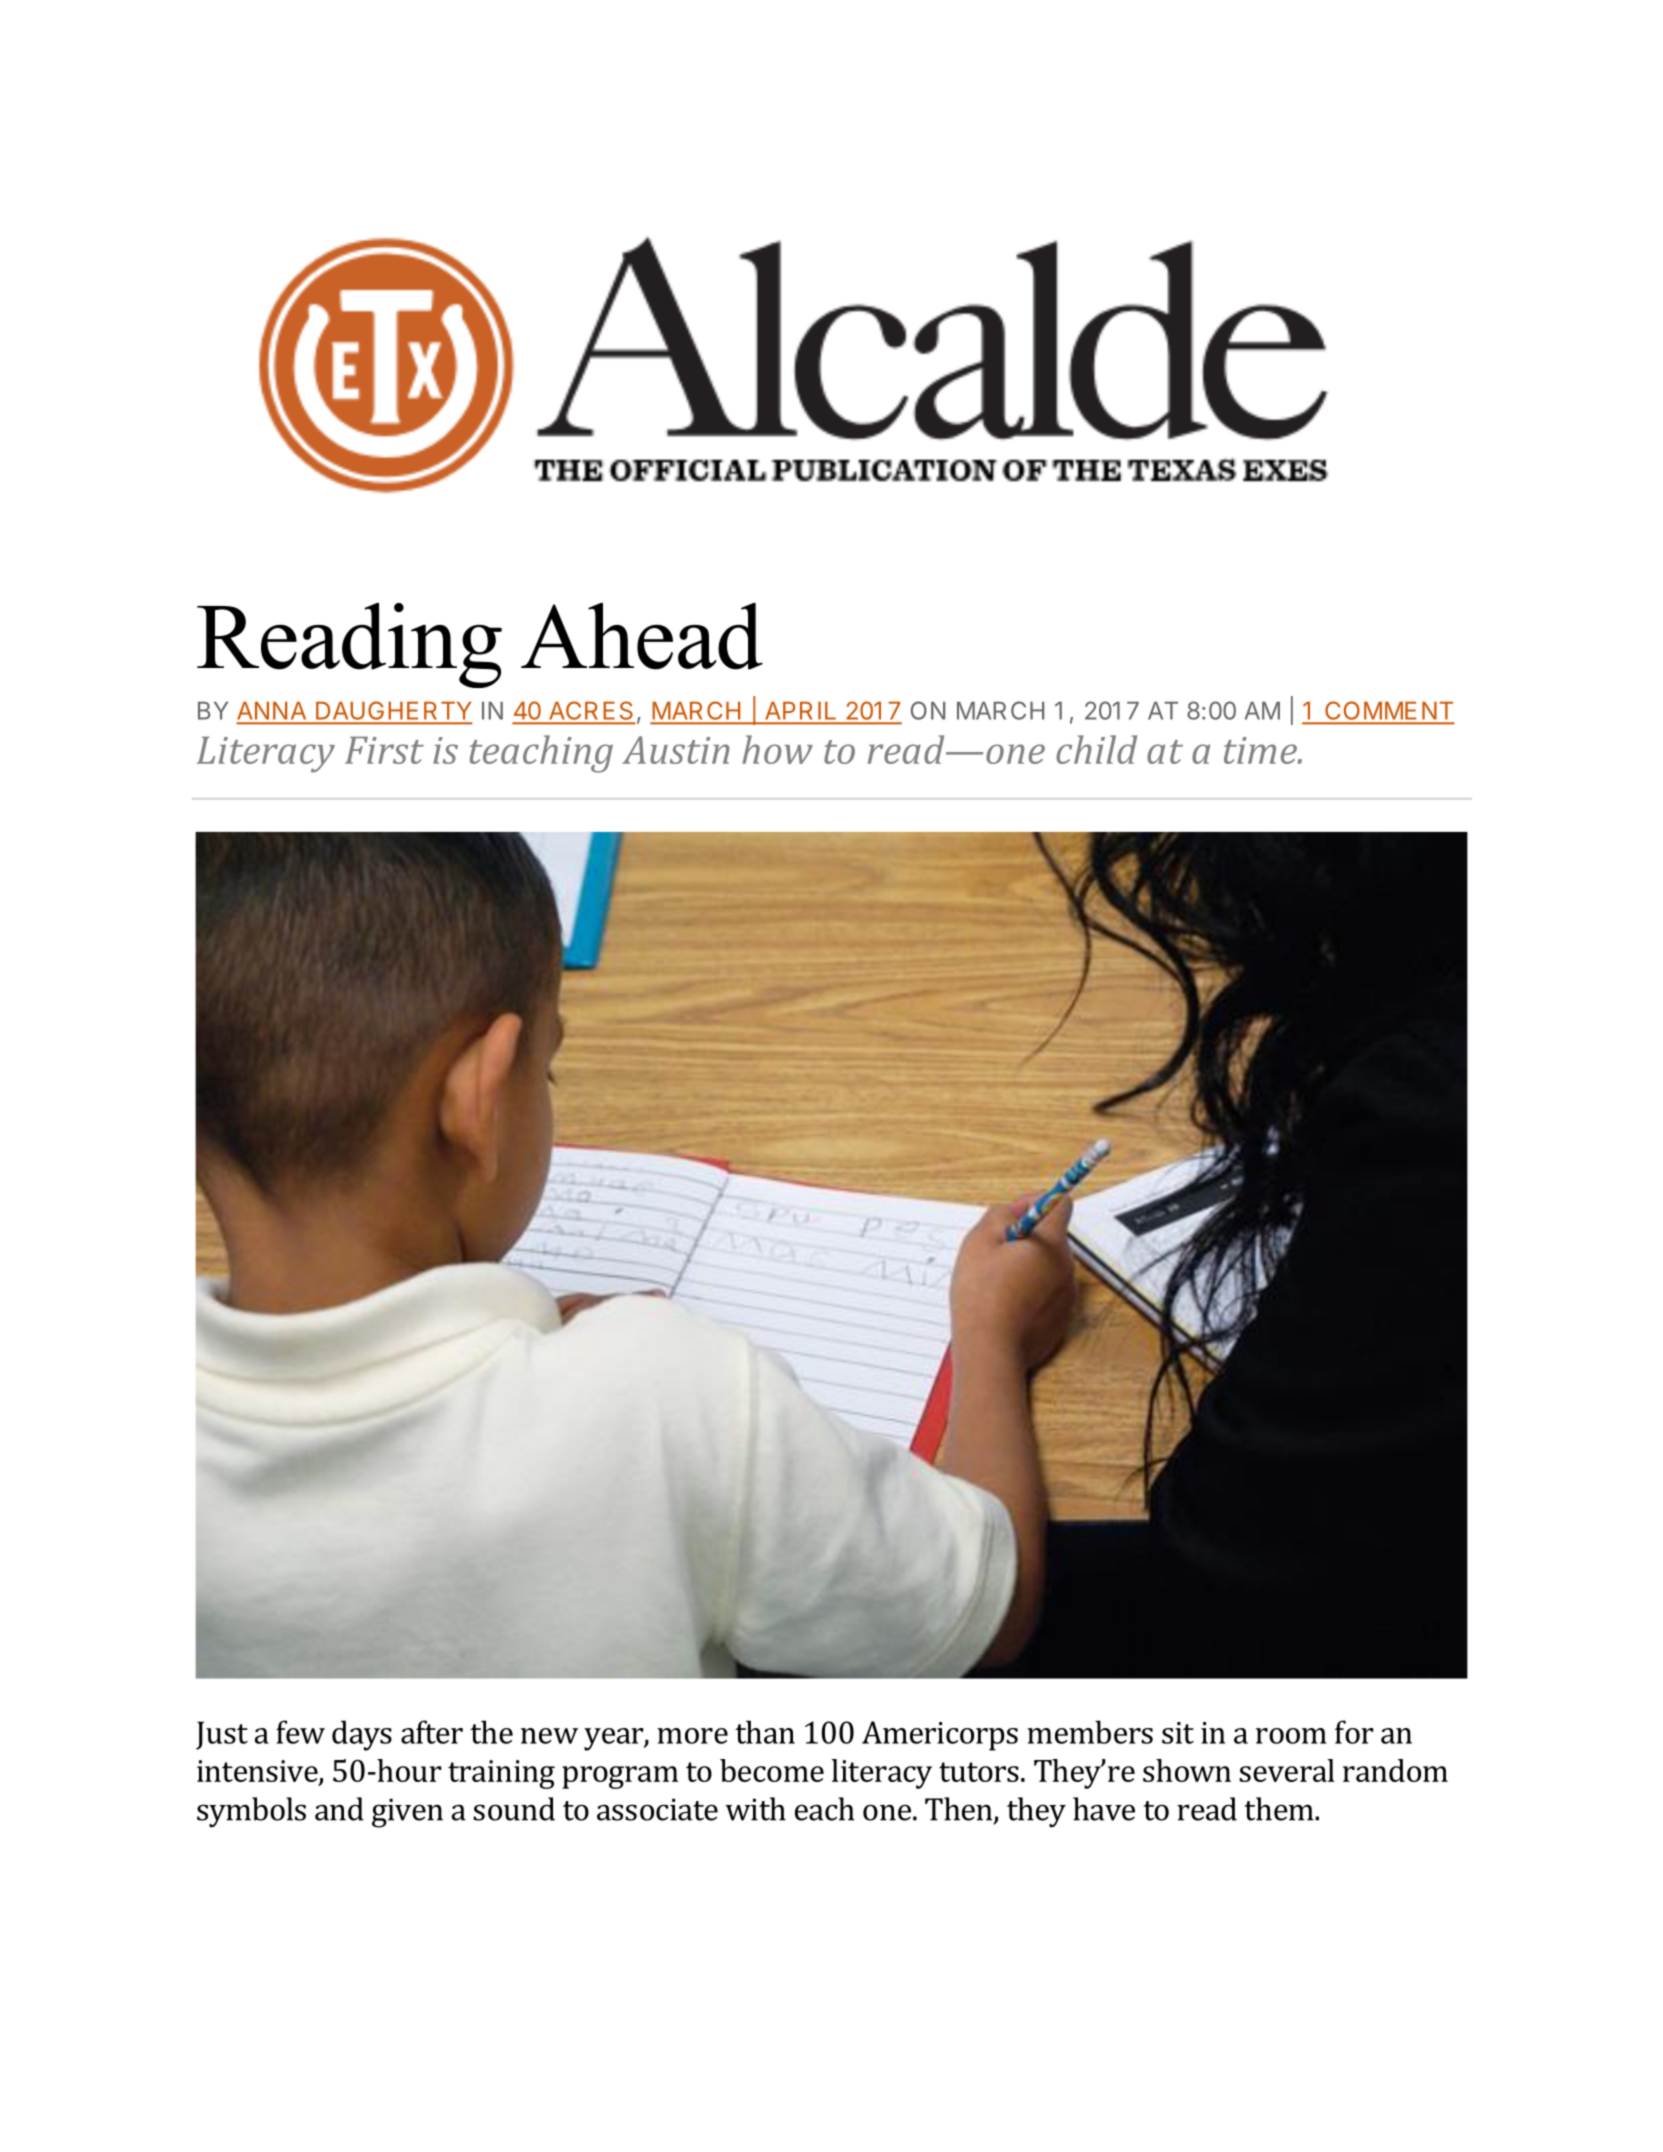 This screenshot has height=2152, width=1663. What do you see at coordinates (384, 750) in the screenshot?
I see `First` at bounding box center [384, 750].
